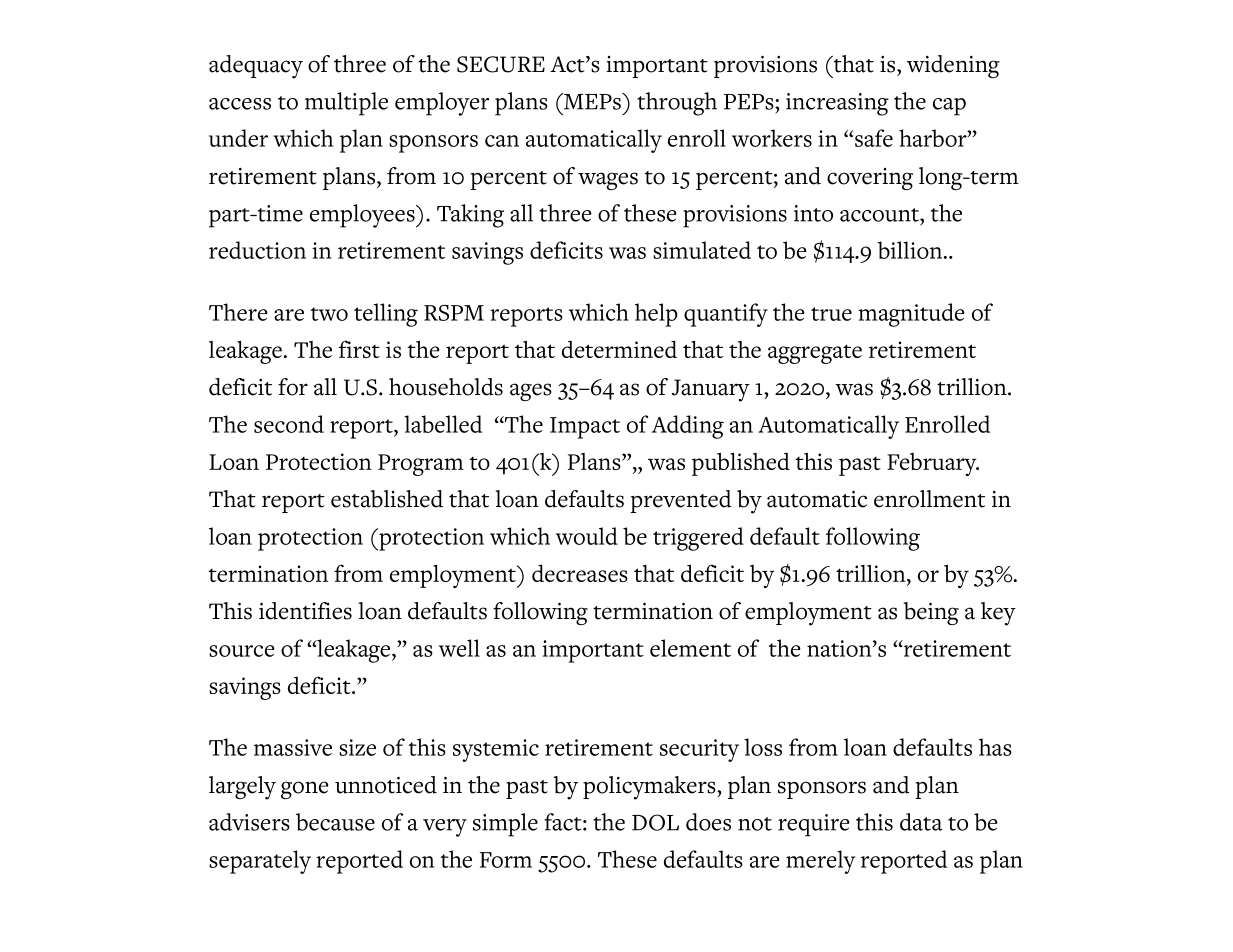  What do you see at coordinates (690, 648) in the page?
I see `element` at bounding box center [690, 648].
